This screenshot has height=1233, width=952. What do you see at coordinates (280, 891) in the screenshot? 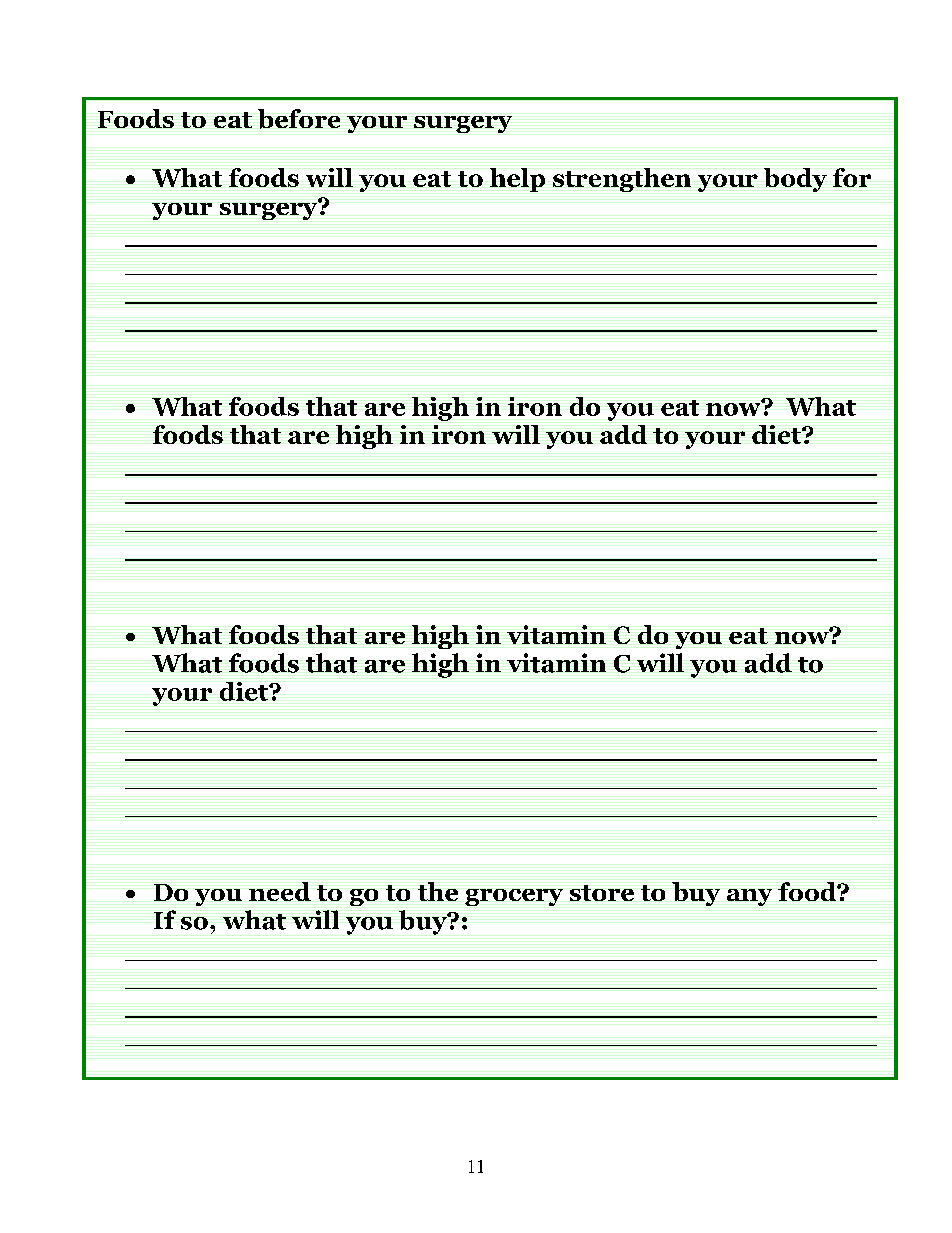
I see `need` at bounding box center [280, 891].
